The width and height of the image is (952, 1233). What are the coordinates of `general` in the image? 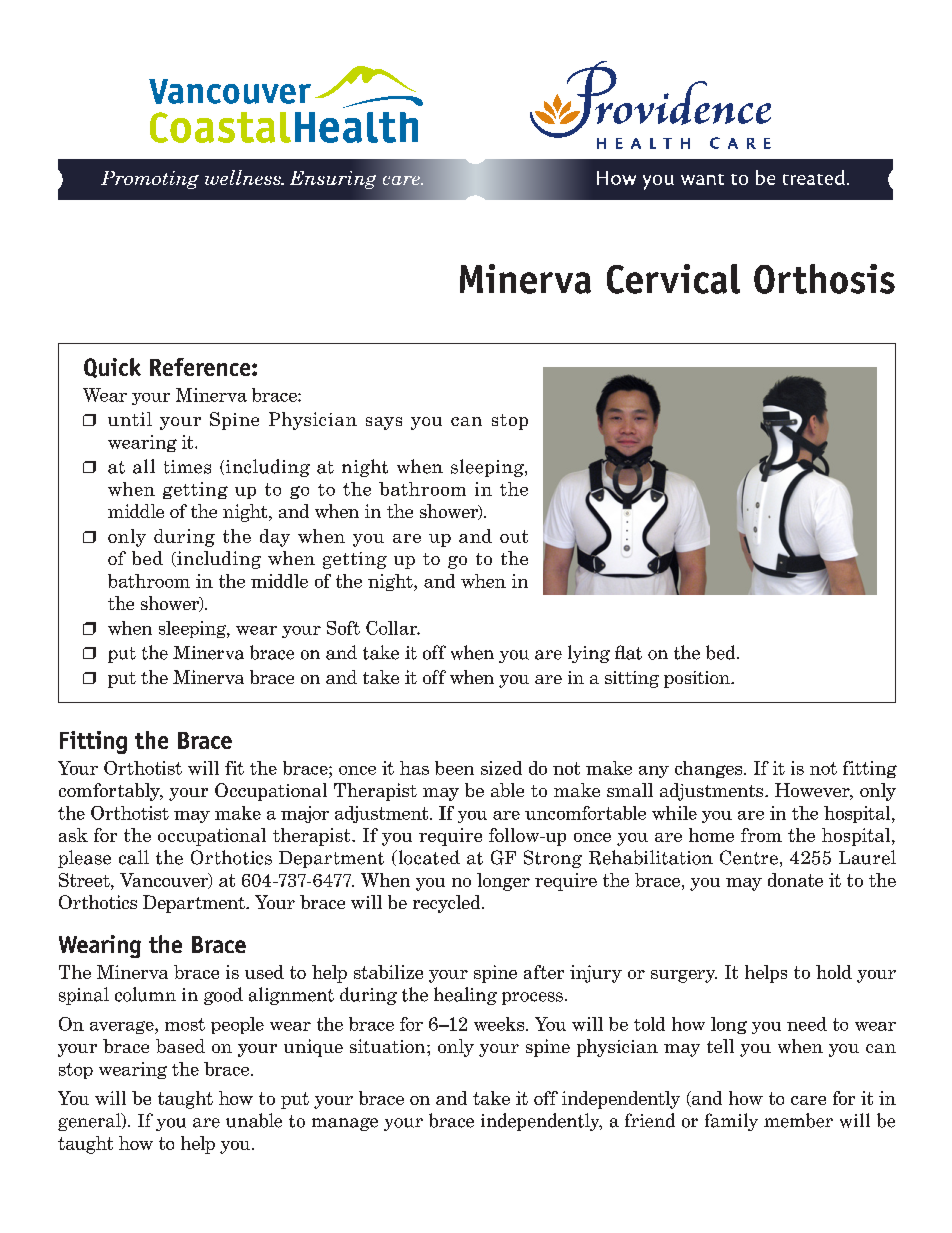 It's located at (90, 1122).
